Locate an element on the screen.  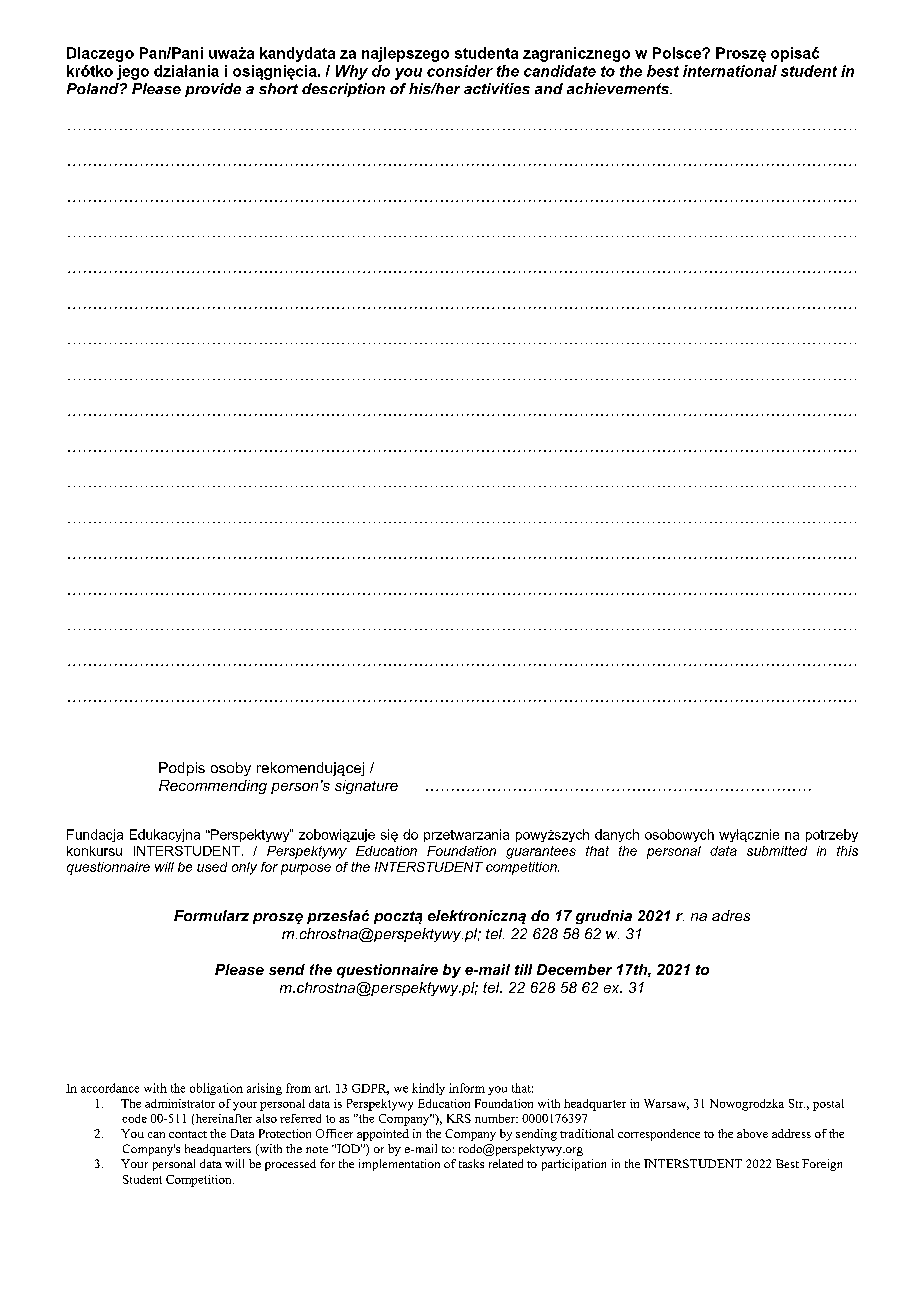
activities is located at coordinates (497, 88).
